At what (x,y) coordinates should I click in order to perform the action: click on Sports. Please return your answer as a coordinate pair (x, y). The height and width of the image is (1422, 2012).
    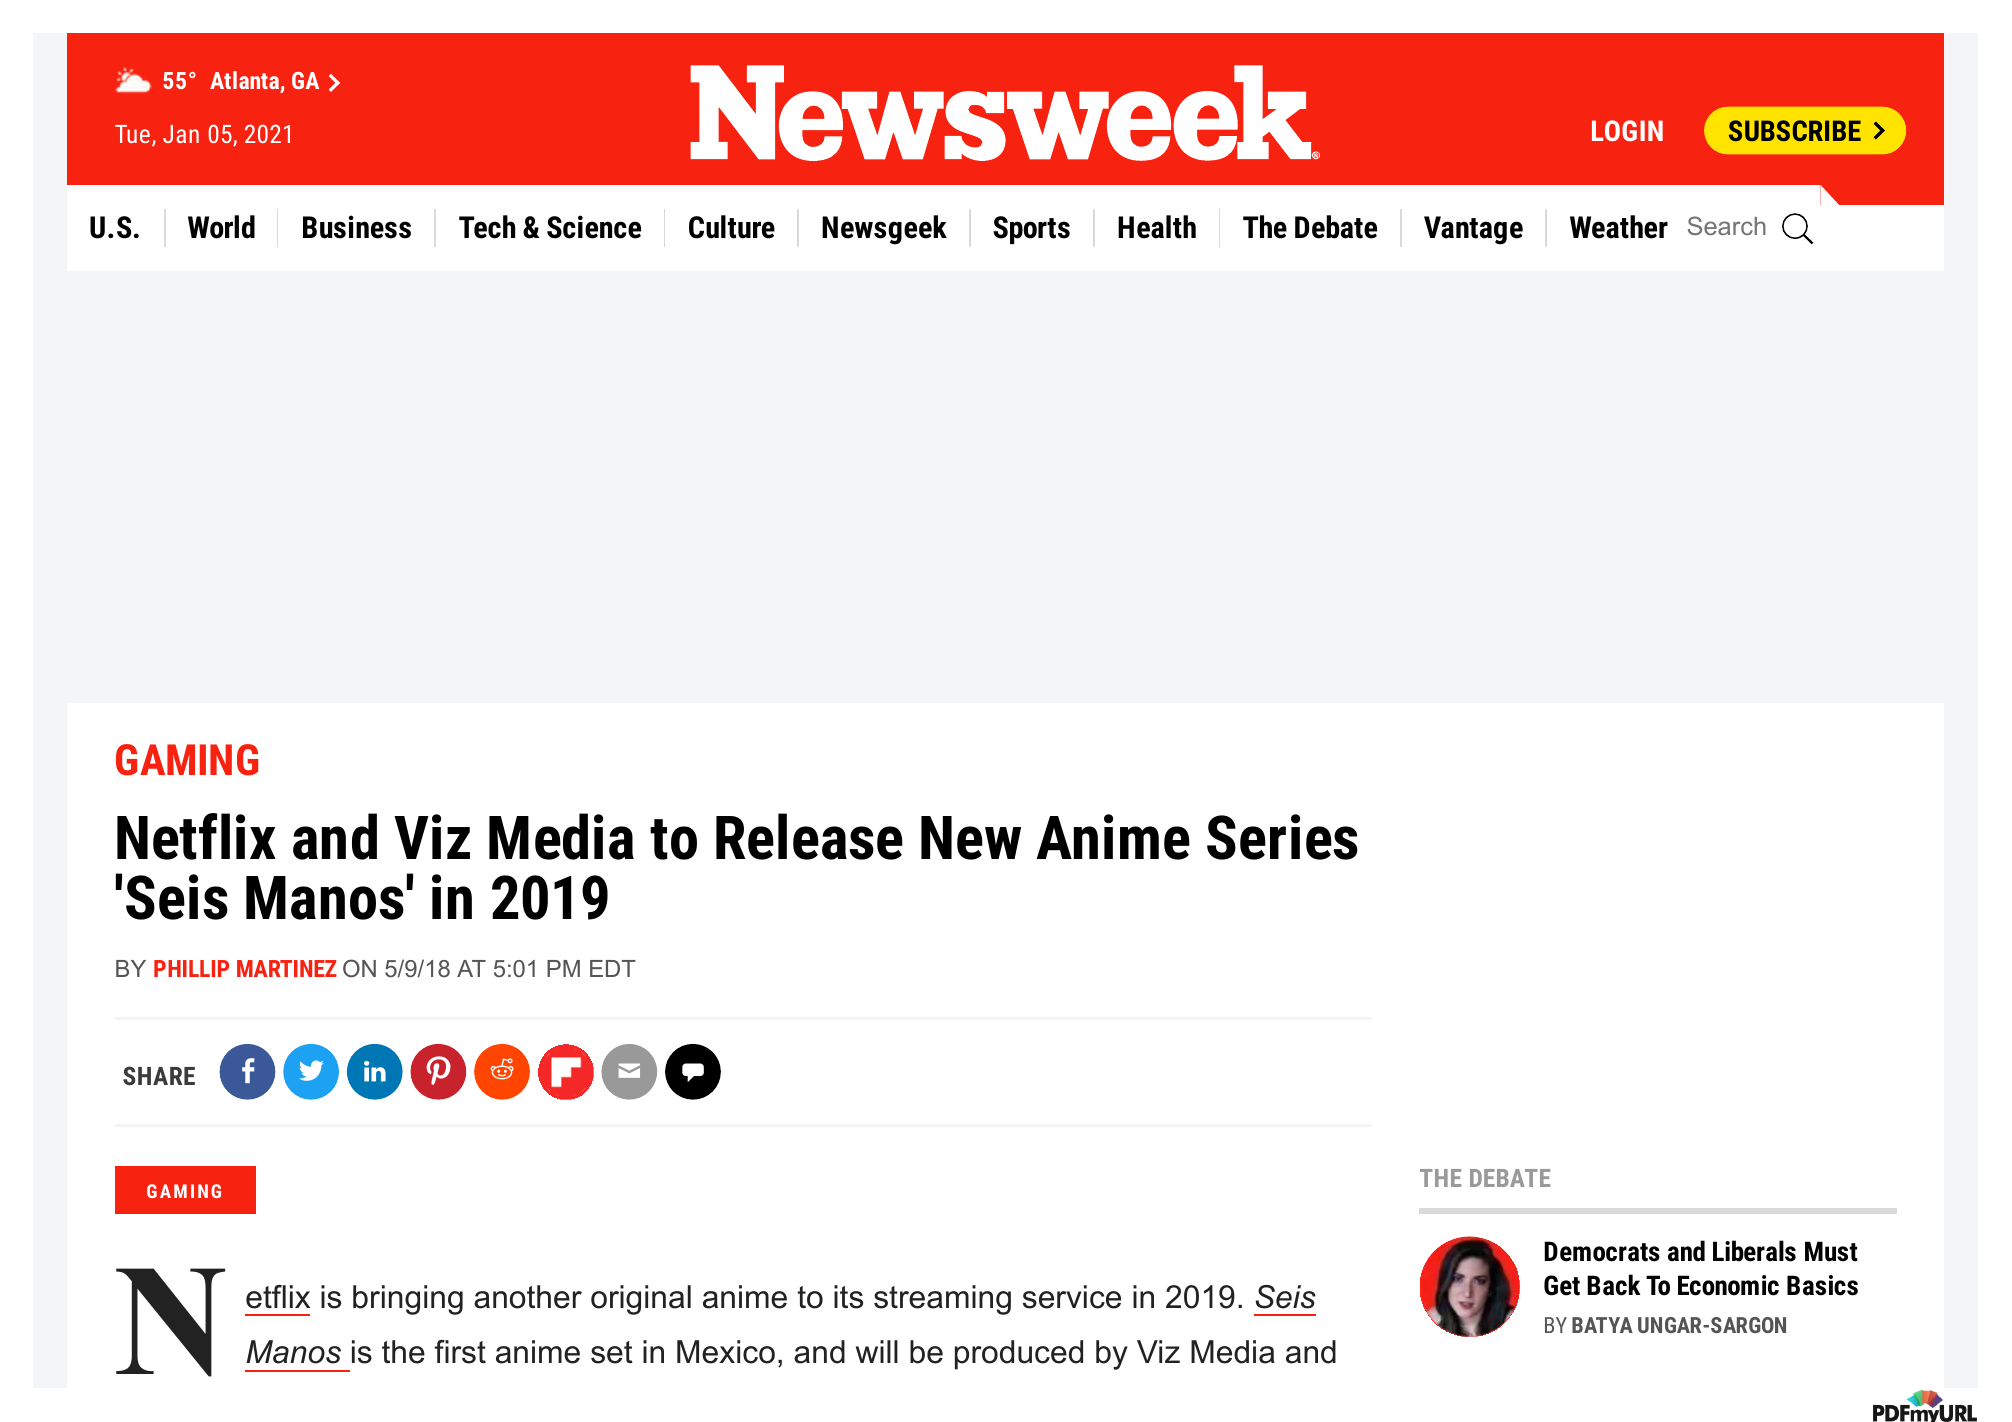
    Looking at the image, I should click on (1031, 230).
